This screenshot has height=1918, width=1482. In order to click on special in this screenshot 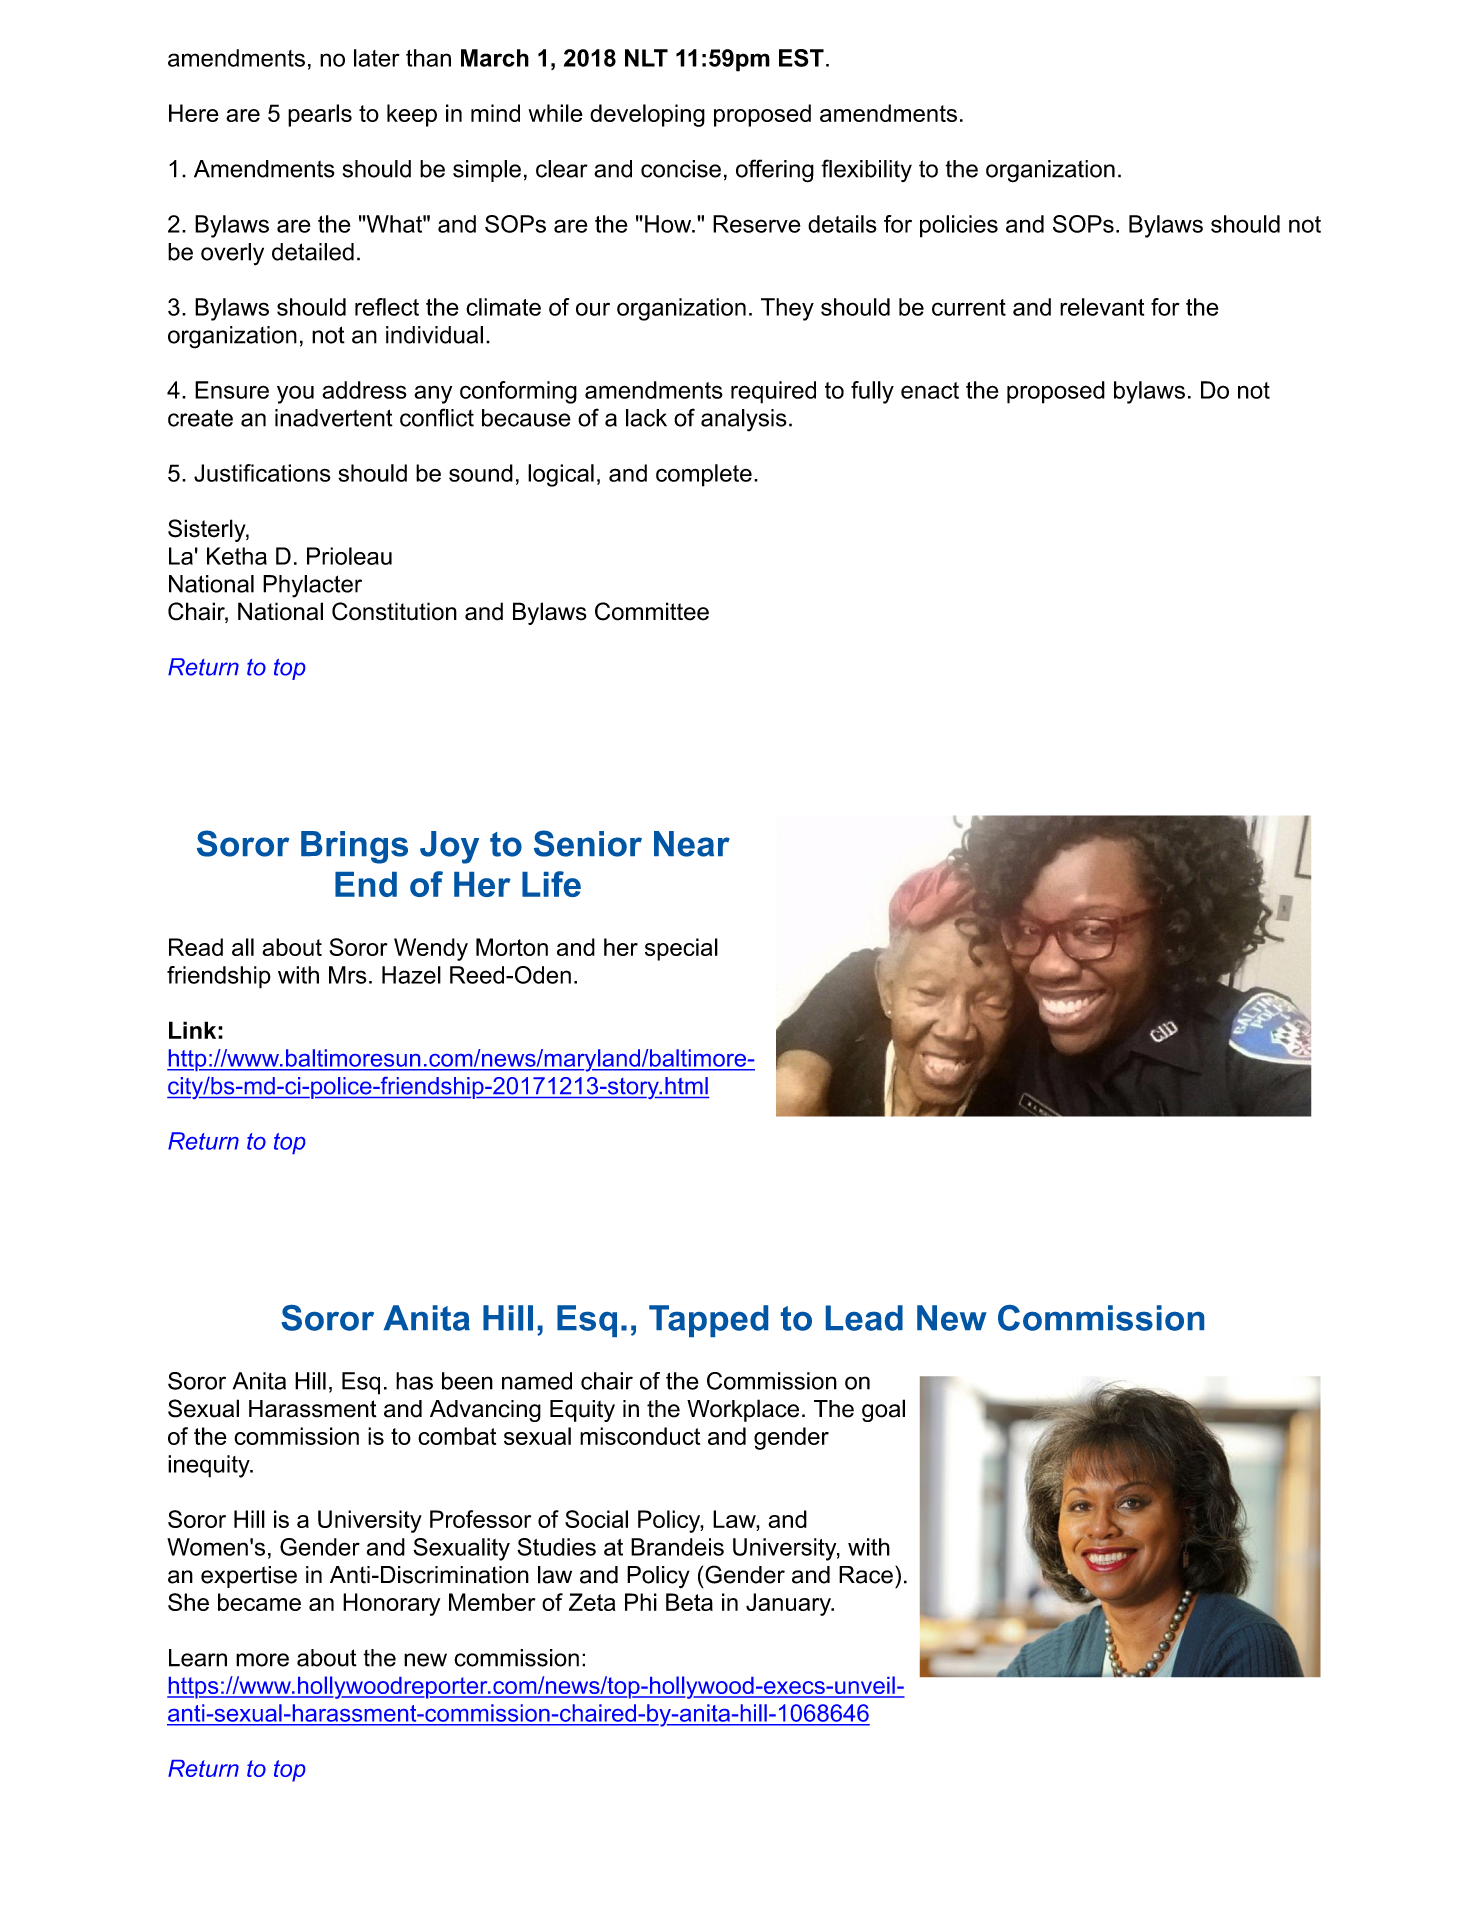, I will do `click(681, 949)`.
